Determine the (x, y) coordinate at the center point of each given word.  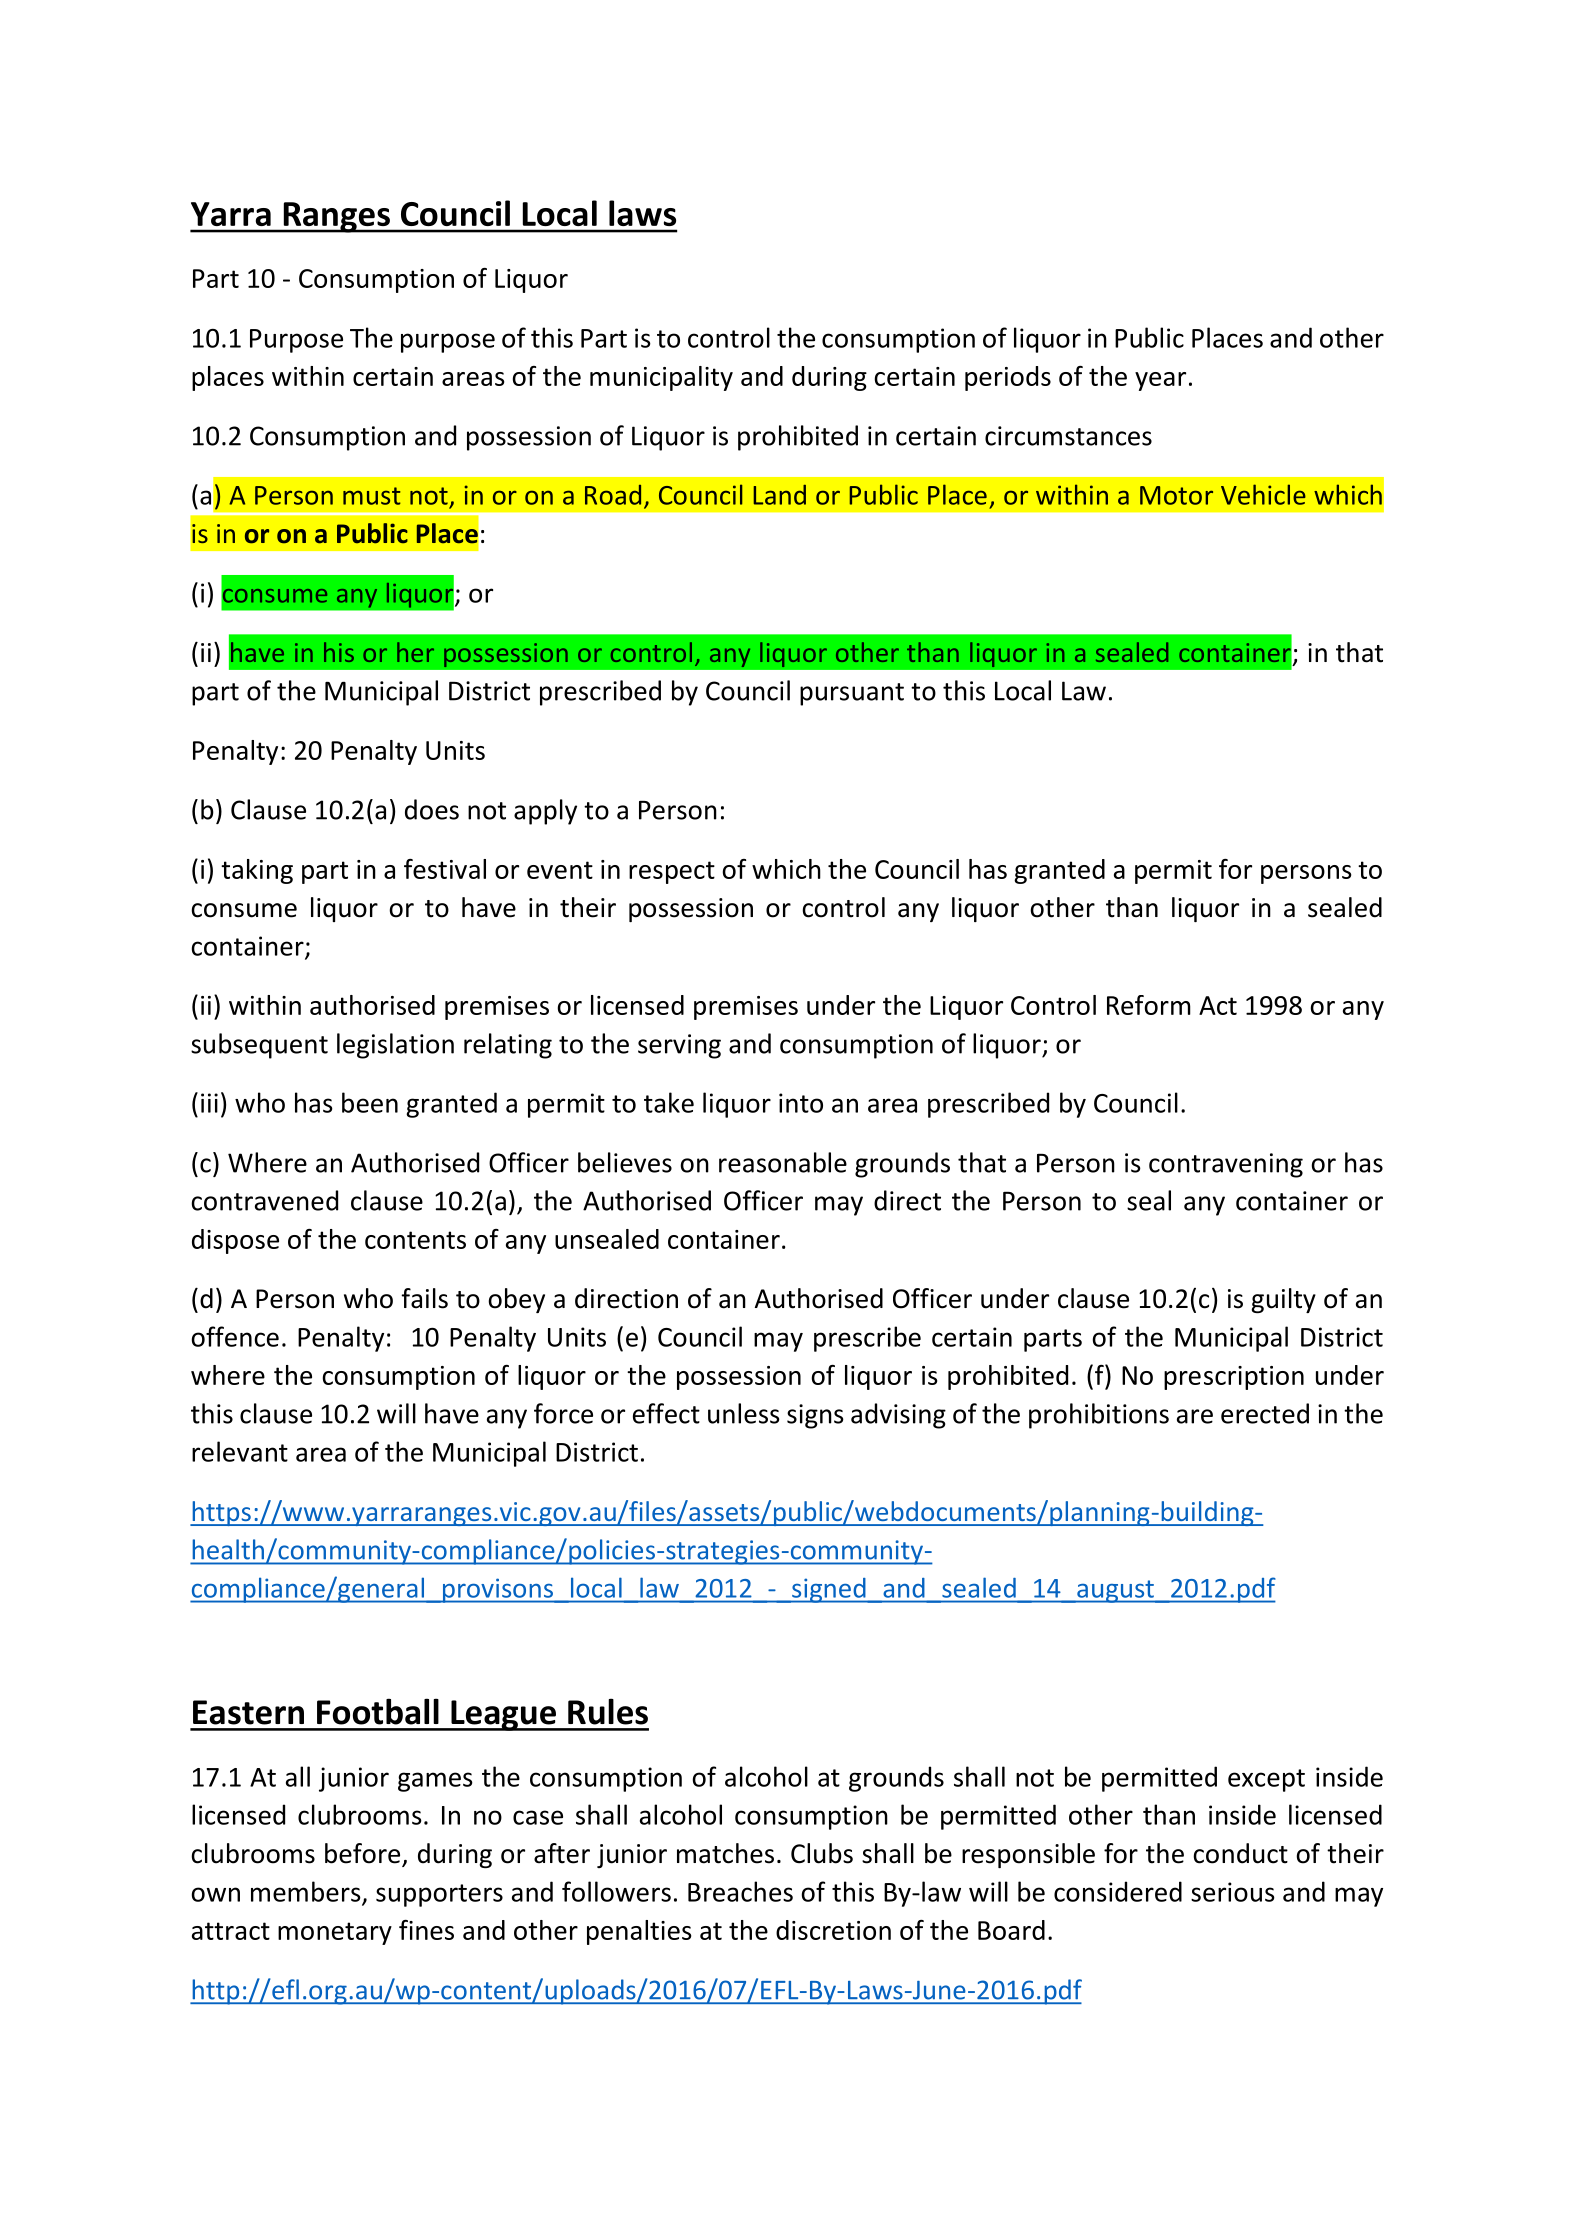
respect (672, 872)
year (1160, 381)
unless (744, 1413)
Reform (1149, 1005)
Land (779, 495)
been (370, 1102)
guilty (1283, 1300)
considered (1118, 1891)
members (307, 1892)
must (372, 496)
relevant (240, 1451)
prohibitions (1099, 1416)
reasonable (783, 1162)
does (432, 809)
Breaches (740, 1891)
